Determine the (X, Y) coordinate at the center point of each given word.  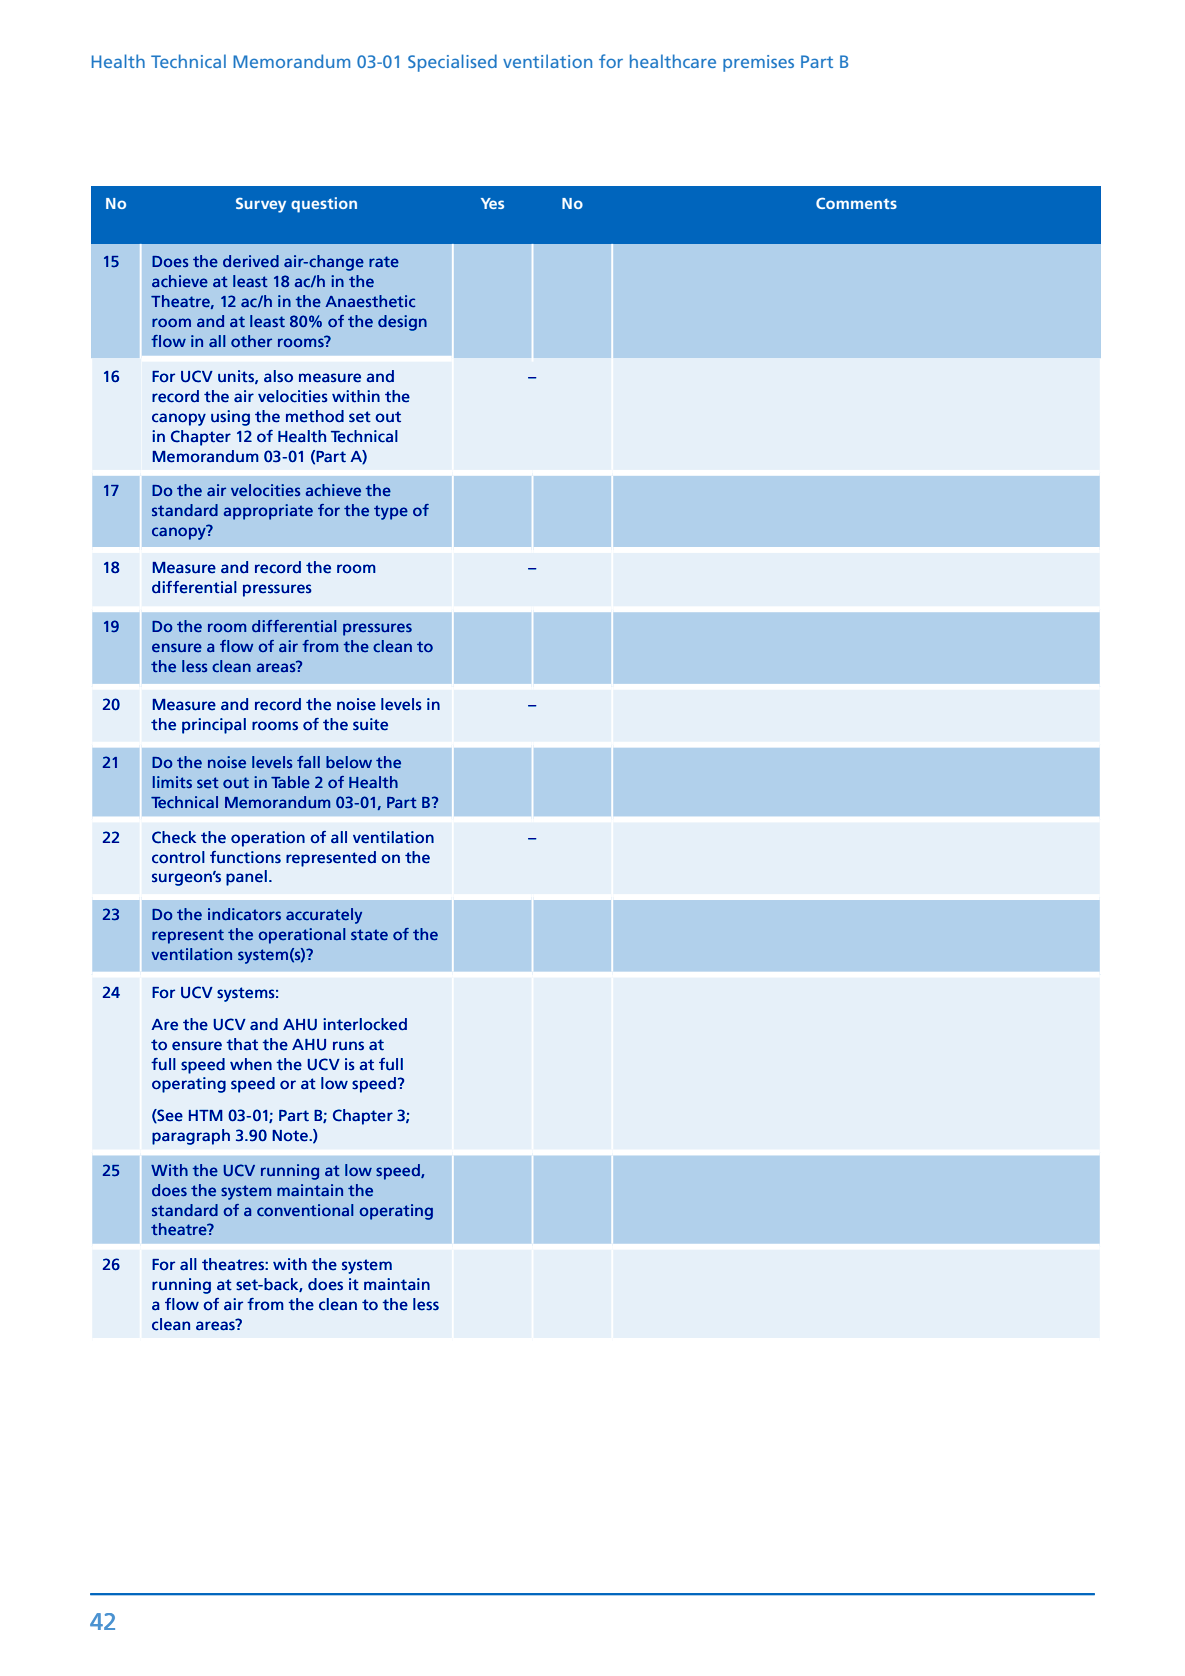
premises (758, 63)
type (391, 512)
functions (245, 857)
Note (291, 1136)
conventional (305, 1210)
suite (370, 724)
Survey (261, 205)
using (230, 418)
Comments (856, 203)
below (349, 762)
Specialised (452, 63)
